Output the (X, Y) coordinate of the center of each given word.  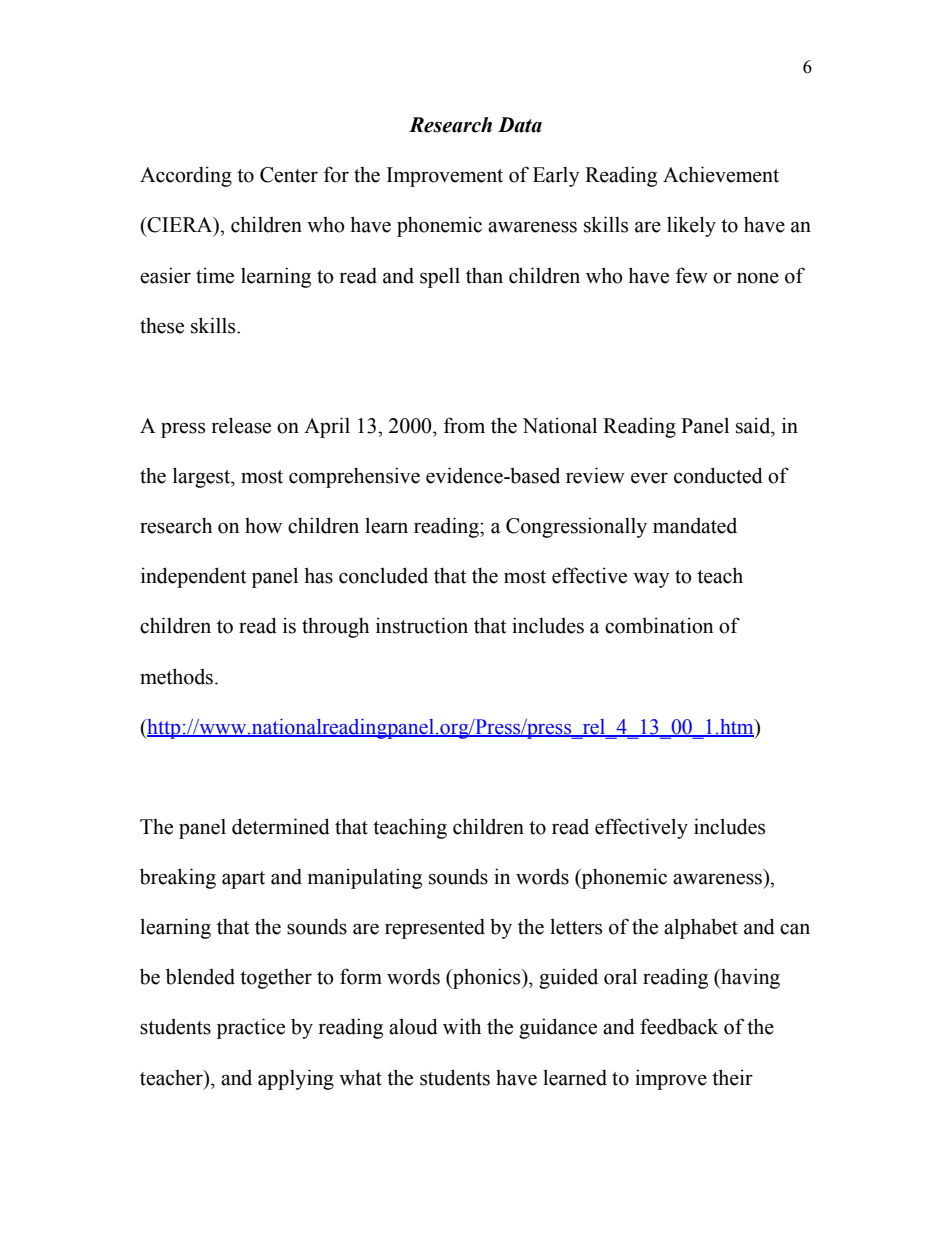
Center (289, 175)
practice (251, 1028)
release (241, 425)
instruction (422, 625)
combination (659, 625)
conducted (718, 475)
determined (281, 826)
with (462, 1026)
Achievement (721, 174)
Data (520, 125)
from (464, 425)
